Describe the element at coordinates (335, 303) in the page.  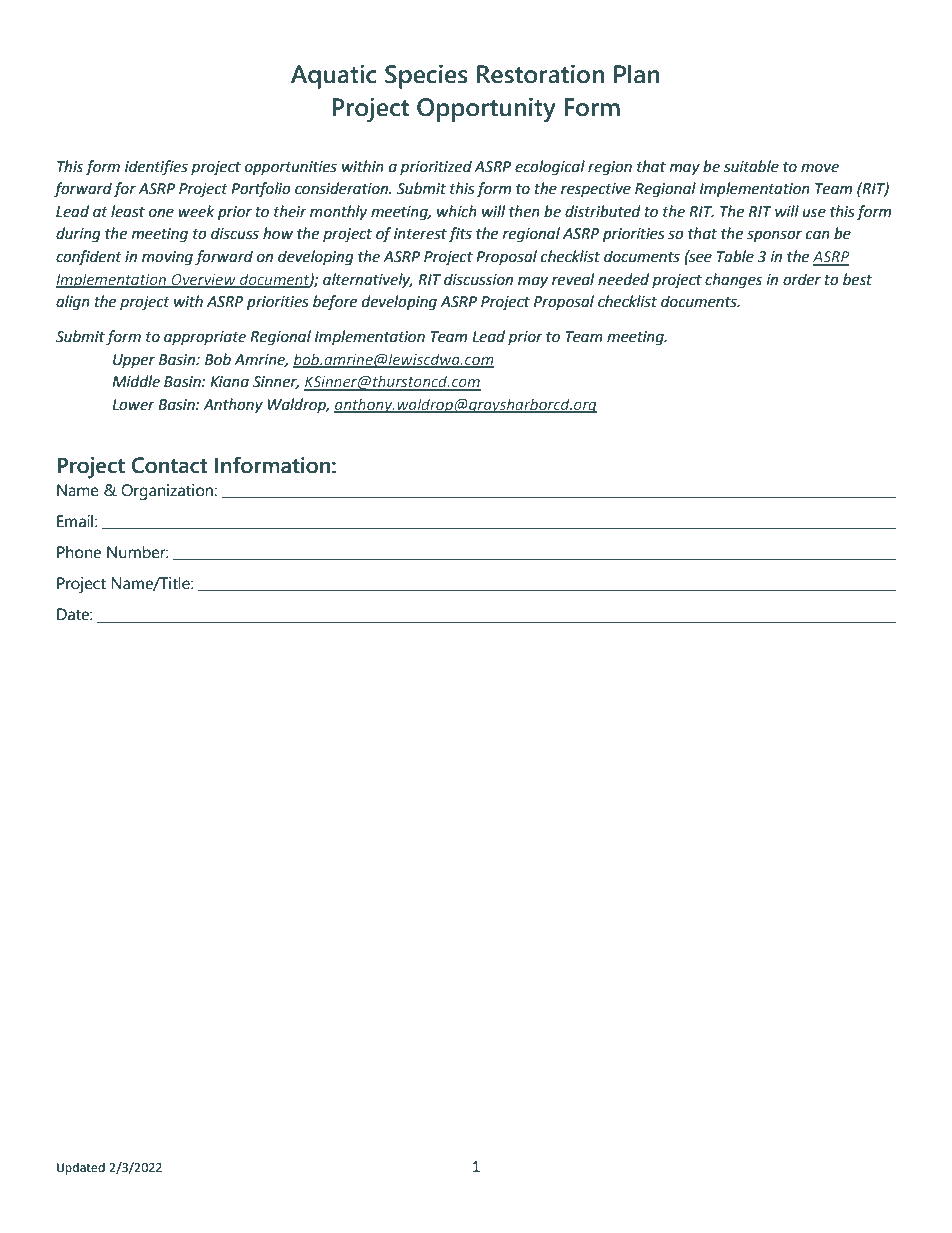
I see `before` at that location.
